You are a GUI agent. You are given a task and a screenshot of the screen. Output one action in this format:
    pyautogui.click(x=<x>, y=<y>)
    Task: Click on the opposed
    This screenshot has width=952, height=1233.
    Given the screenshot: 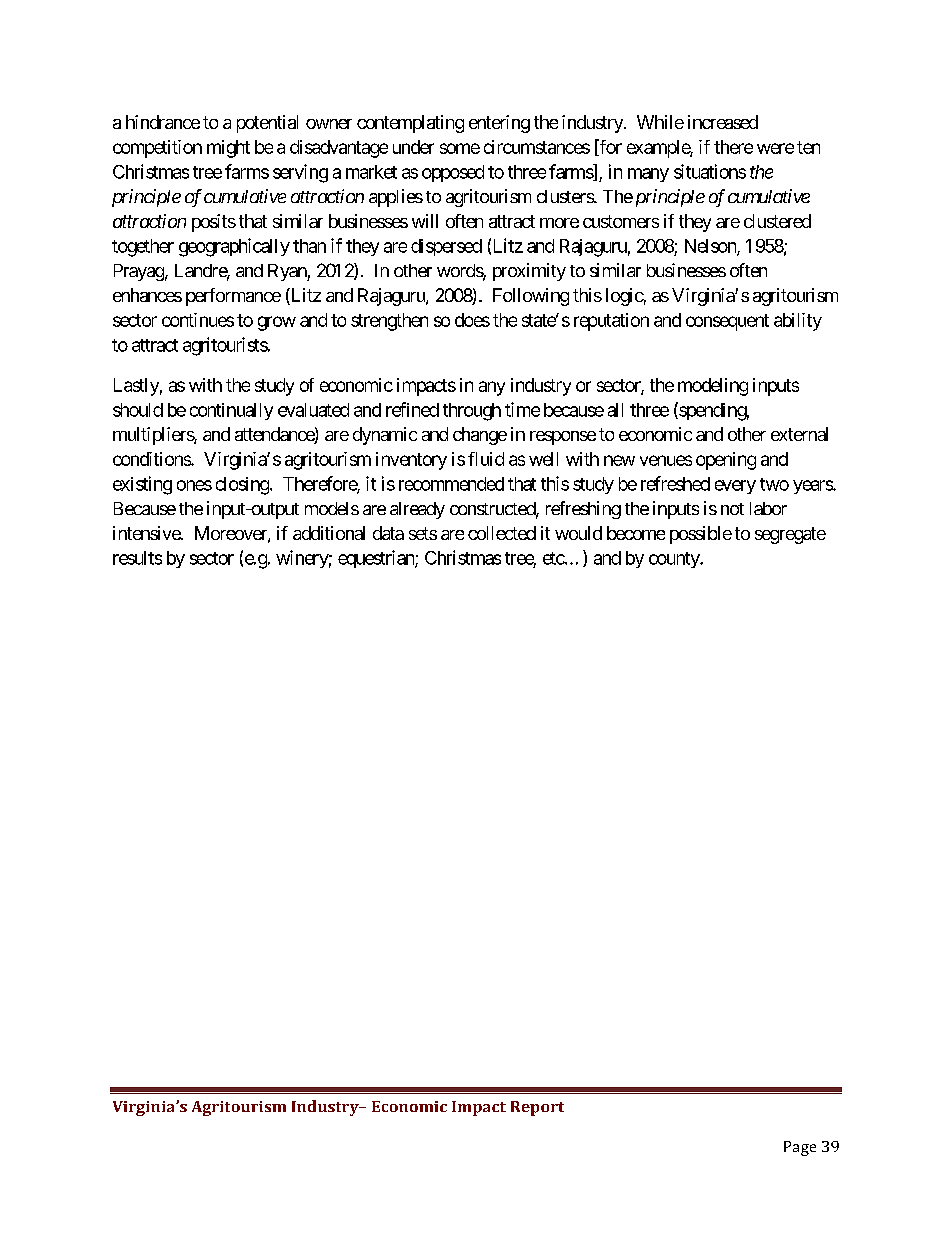 What is the action you would take?
    pyautogui.click(x=453, y=173)
